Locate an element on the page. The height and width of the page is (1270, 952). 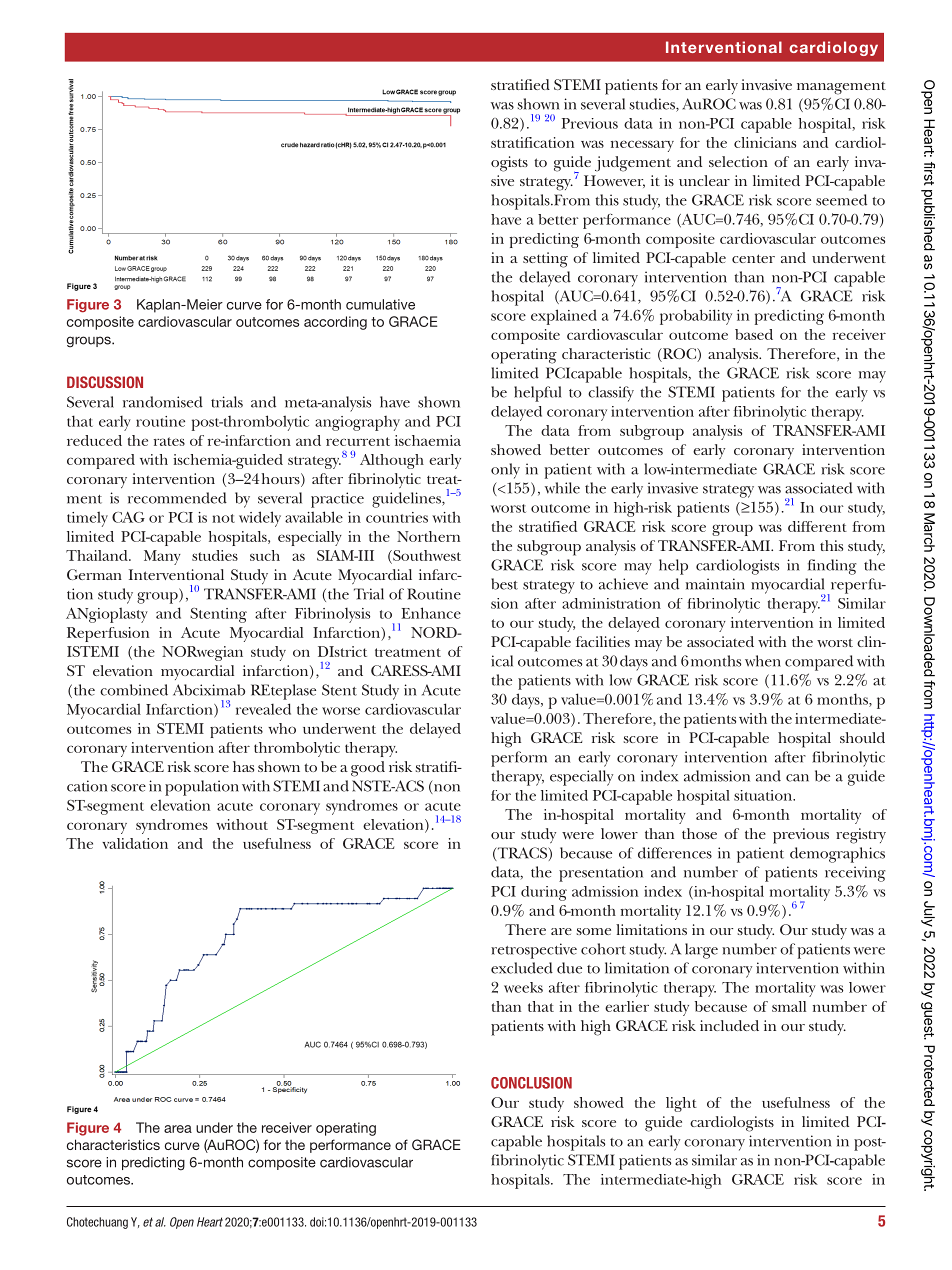
has is located at coordinates (243, 766).
